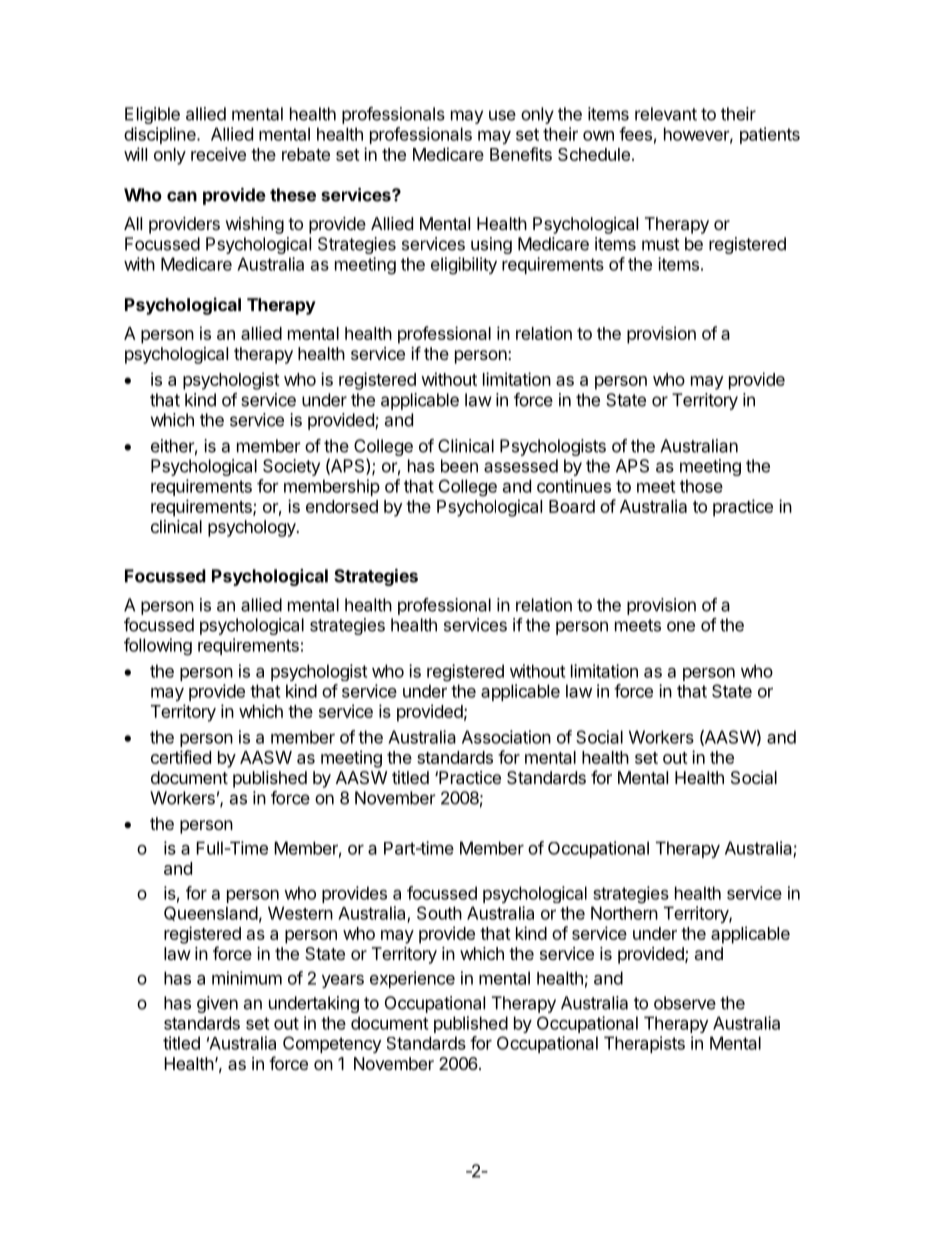 The image size is (952, 1233). I want to click on use, so click(502, 115).
